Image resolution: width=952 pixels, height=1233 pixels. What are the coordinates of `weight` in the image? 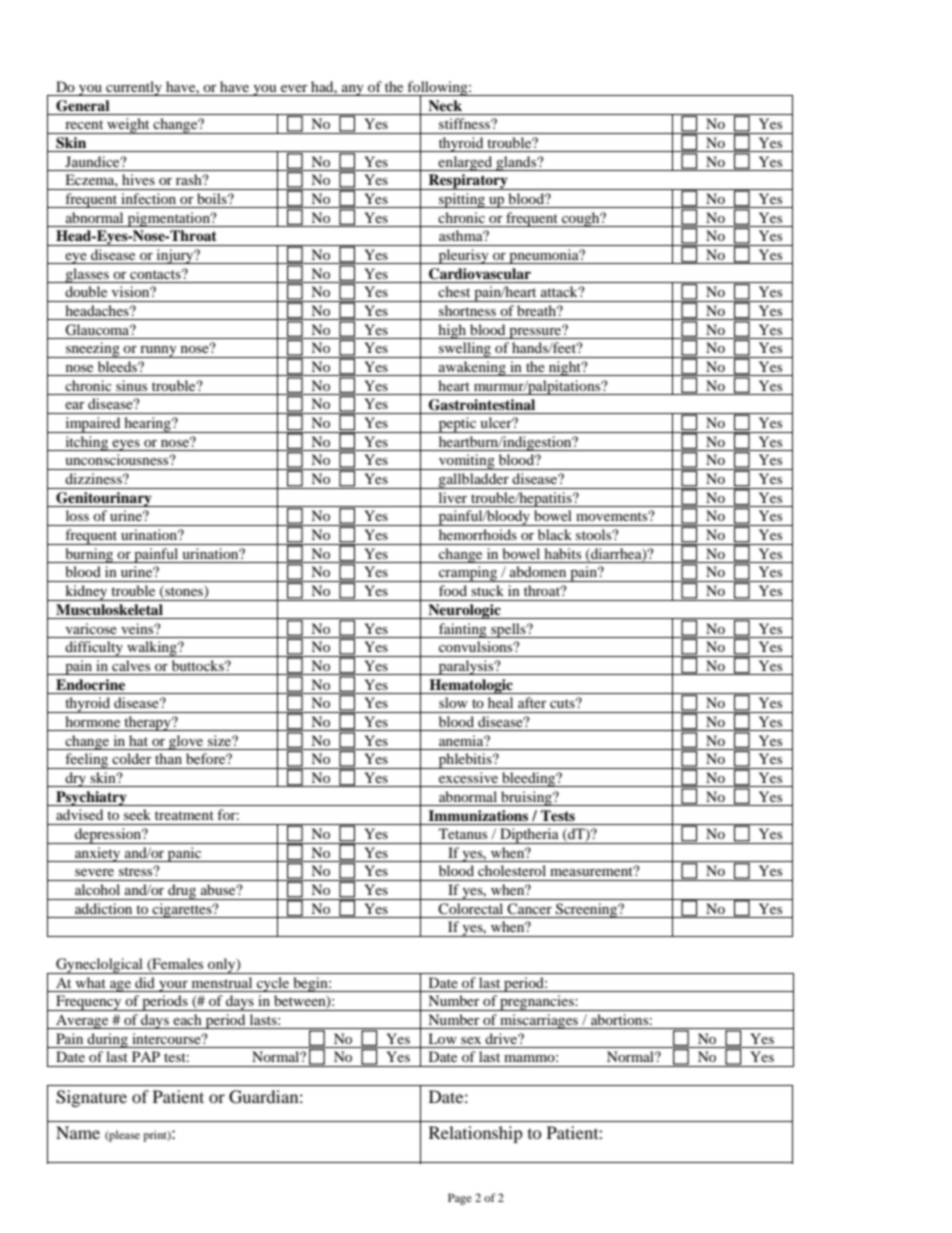 It's located at (128, 126).
